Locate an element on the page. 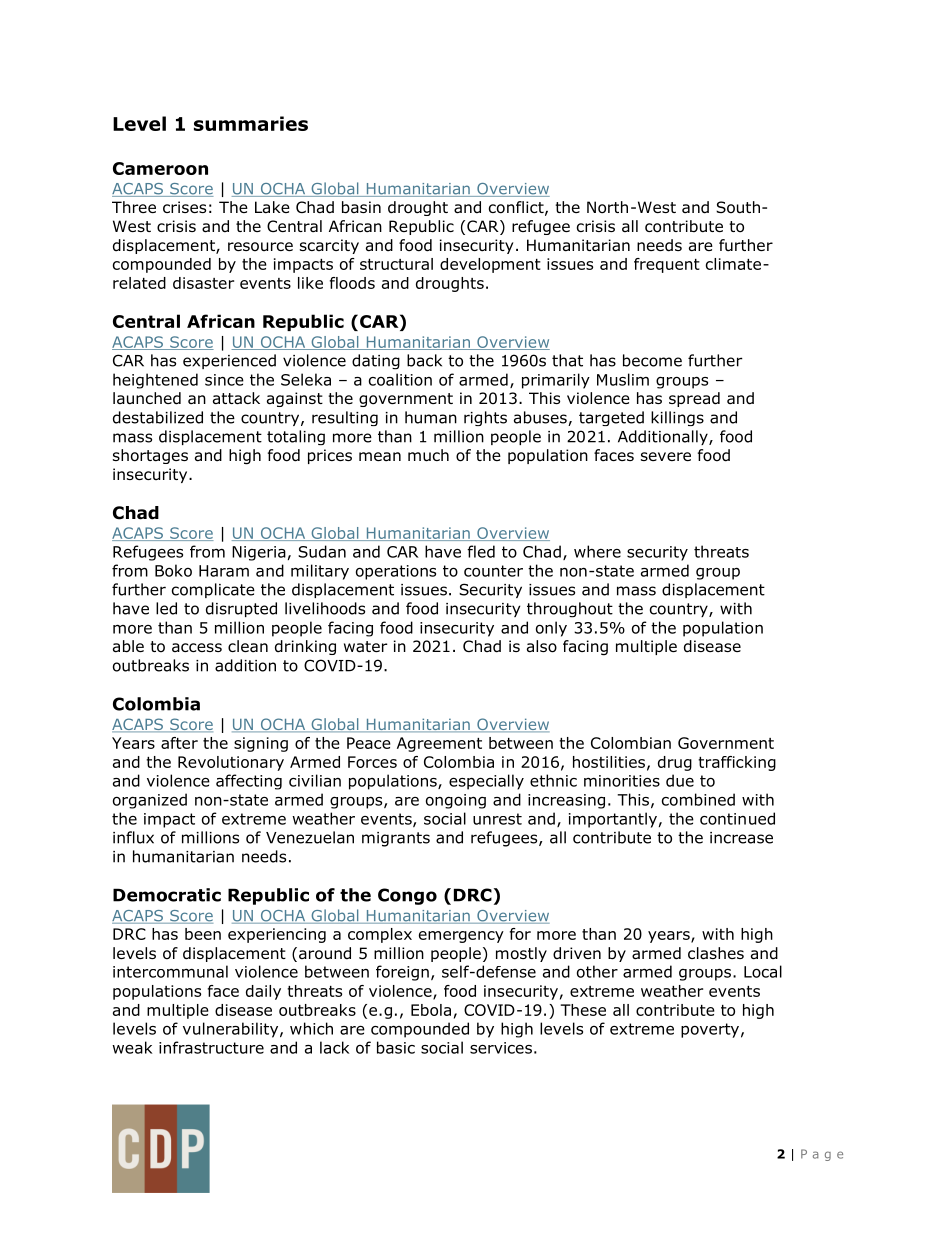  Cameroon is located at coordinates (160, 168).
